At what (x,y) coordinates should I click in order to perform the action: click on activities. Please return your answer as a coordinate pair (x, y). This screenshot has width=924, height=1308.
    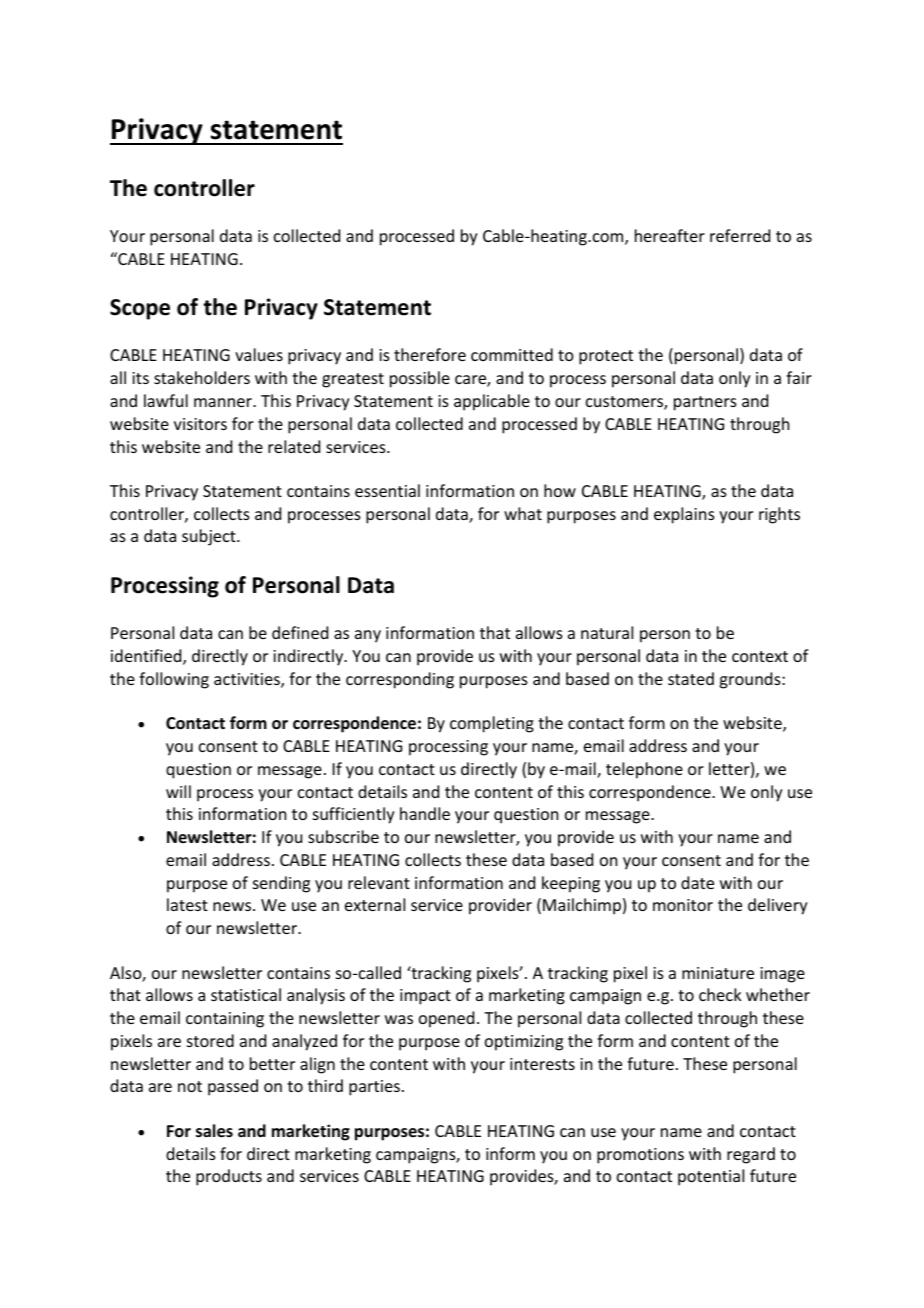
    Looking at the image, I should click on (248, 680).
